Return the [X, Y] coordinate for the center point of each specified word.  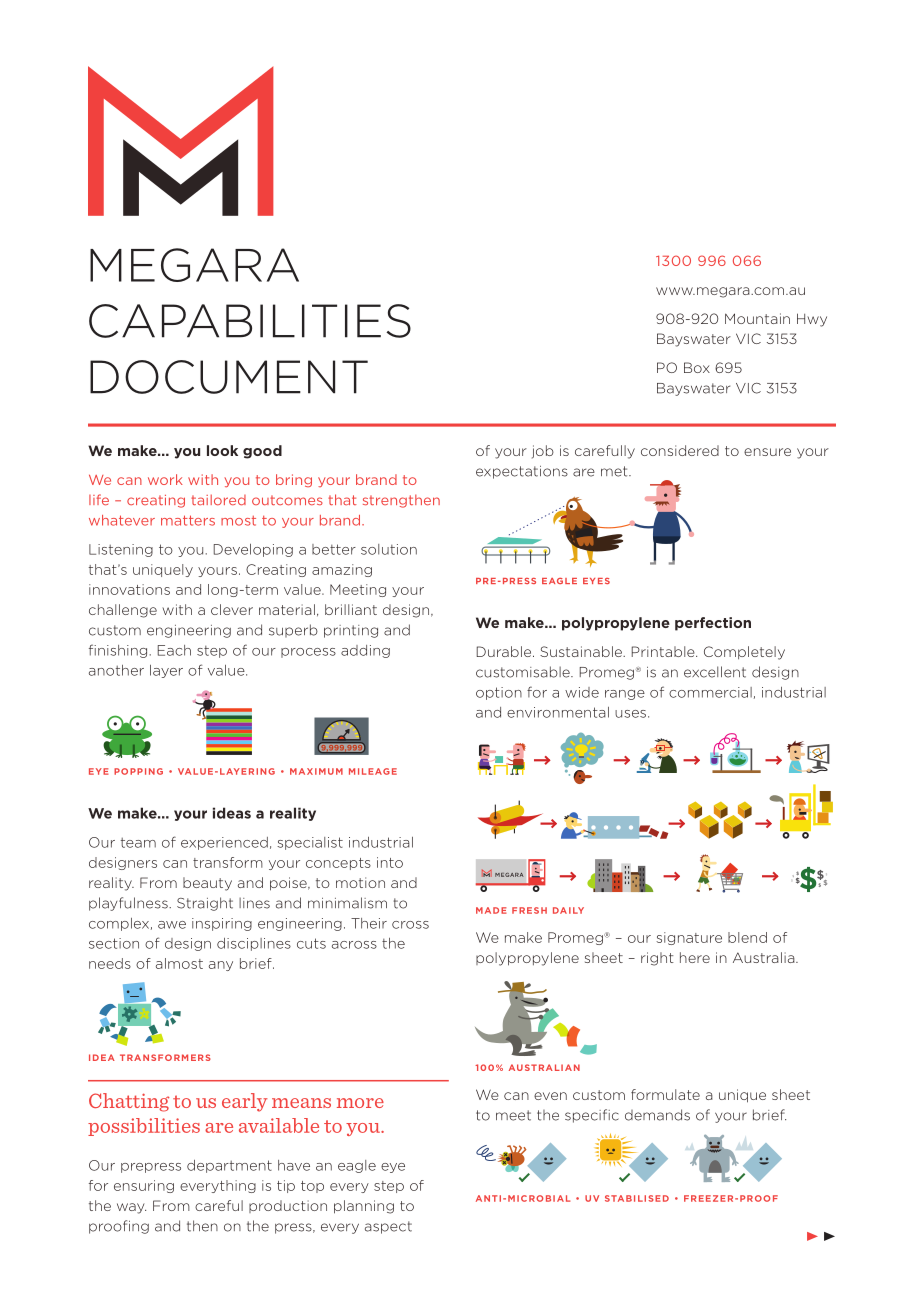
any [221, 966]
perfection [713, 624]
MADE [491, 910]
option [499, 693]
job [543, 452]
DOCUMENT [229, 377]
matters [188, 520]
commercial [710, 692]
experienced [224, 843]
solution [389, 549]
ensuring [144, 1186]
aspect [388, 1227]
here [695, 957]
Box [697, 367]
